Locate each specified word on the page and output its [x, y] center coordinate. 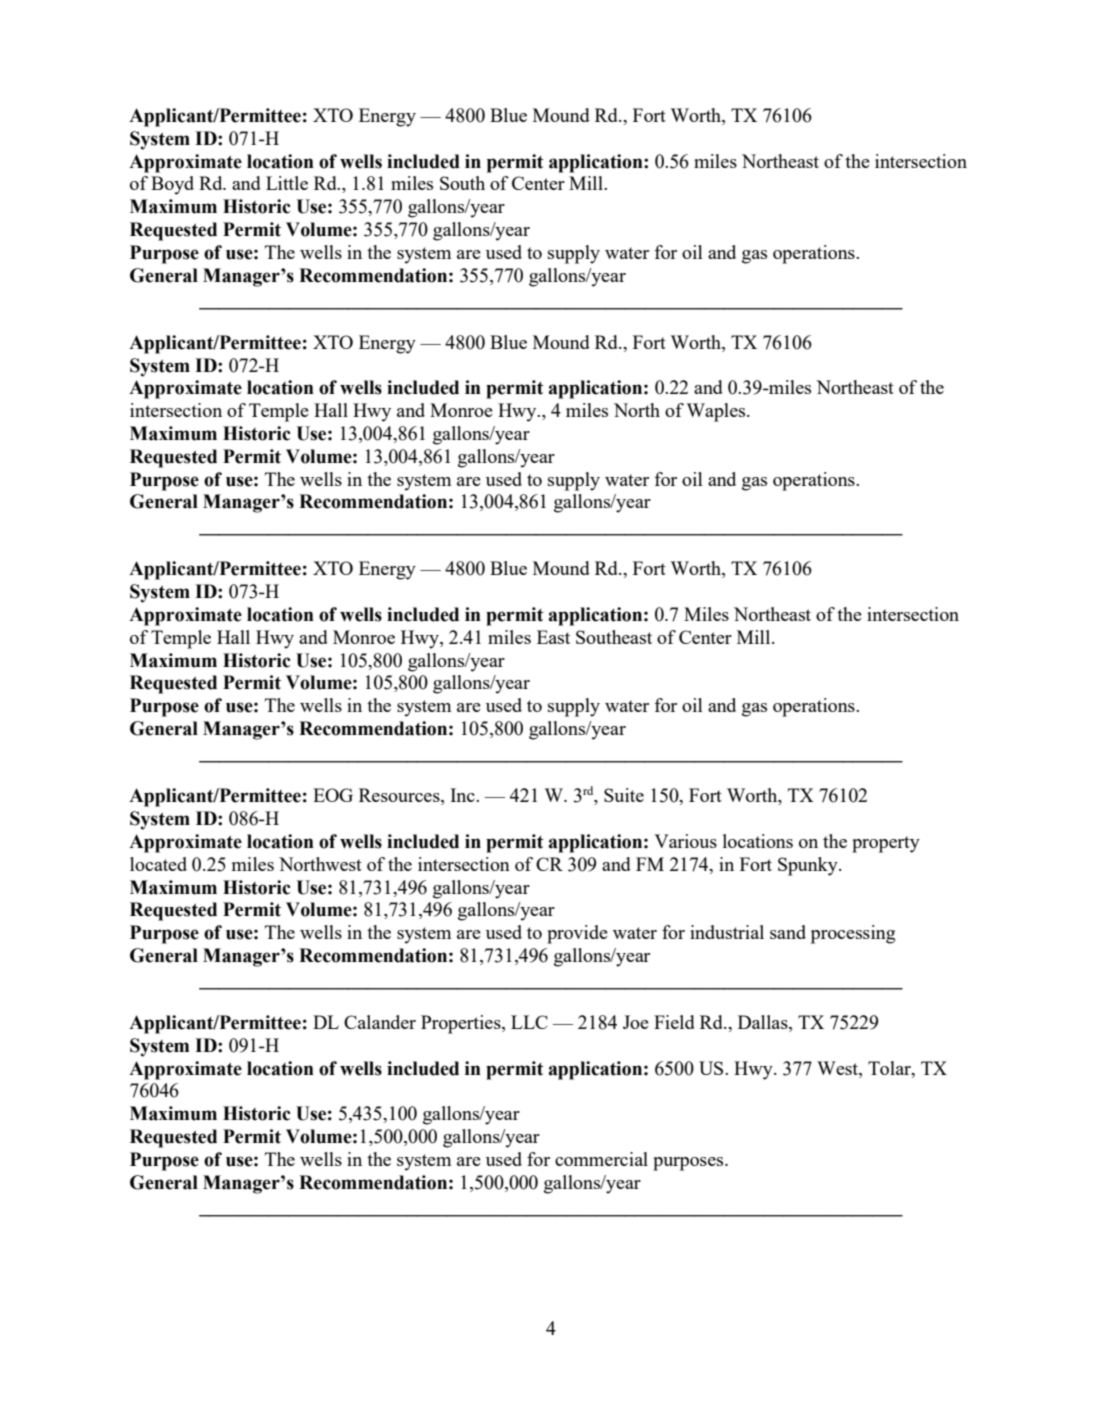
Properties [462, 1024]
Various [685, 841]
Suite [624, 795]
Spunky [809, 866]
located [158, 864]
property [886, 844]
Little [287, 183]
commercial [601, 1159]
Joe [636, 1022]
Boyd [172, 185]
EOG [333, 795]
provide [577, 934]
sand [788, 932]
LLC [529, 1022]
